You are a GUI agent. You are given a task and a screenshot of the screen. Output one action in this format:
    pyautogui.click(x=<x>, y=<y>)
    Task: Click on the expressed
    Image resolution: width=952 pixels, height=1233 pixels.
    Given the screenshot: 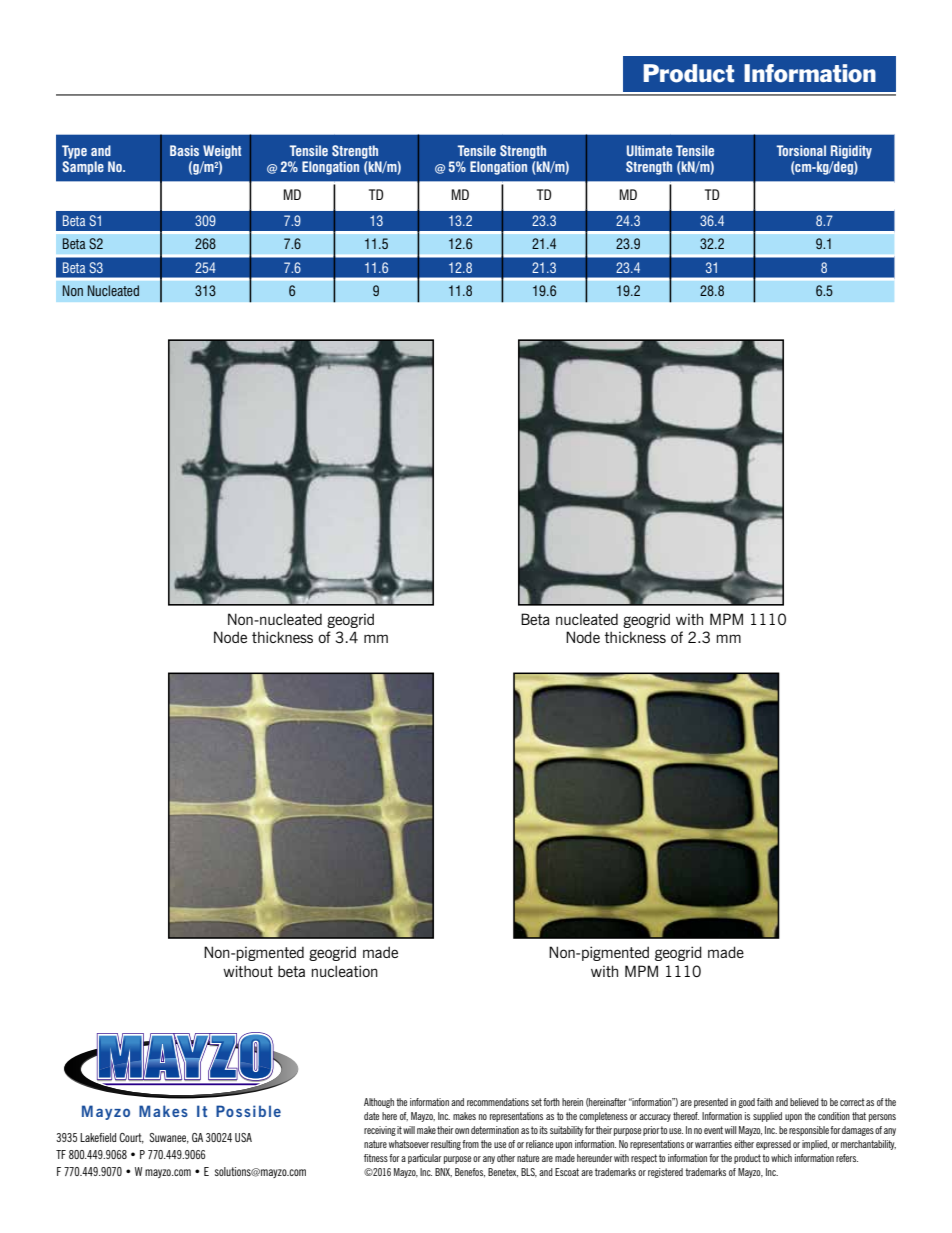 What is the action you would take?
    pyautogui.click(x=773, y=1145)
